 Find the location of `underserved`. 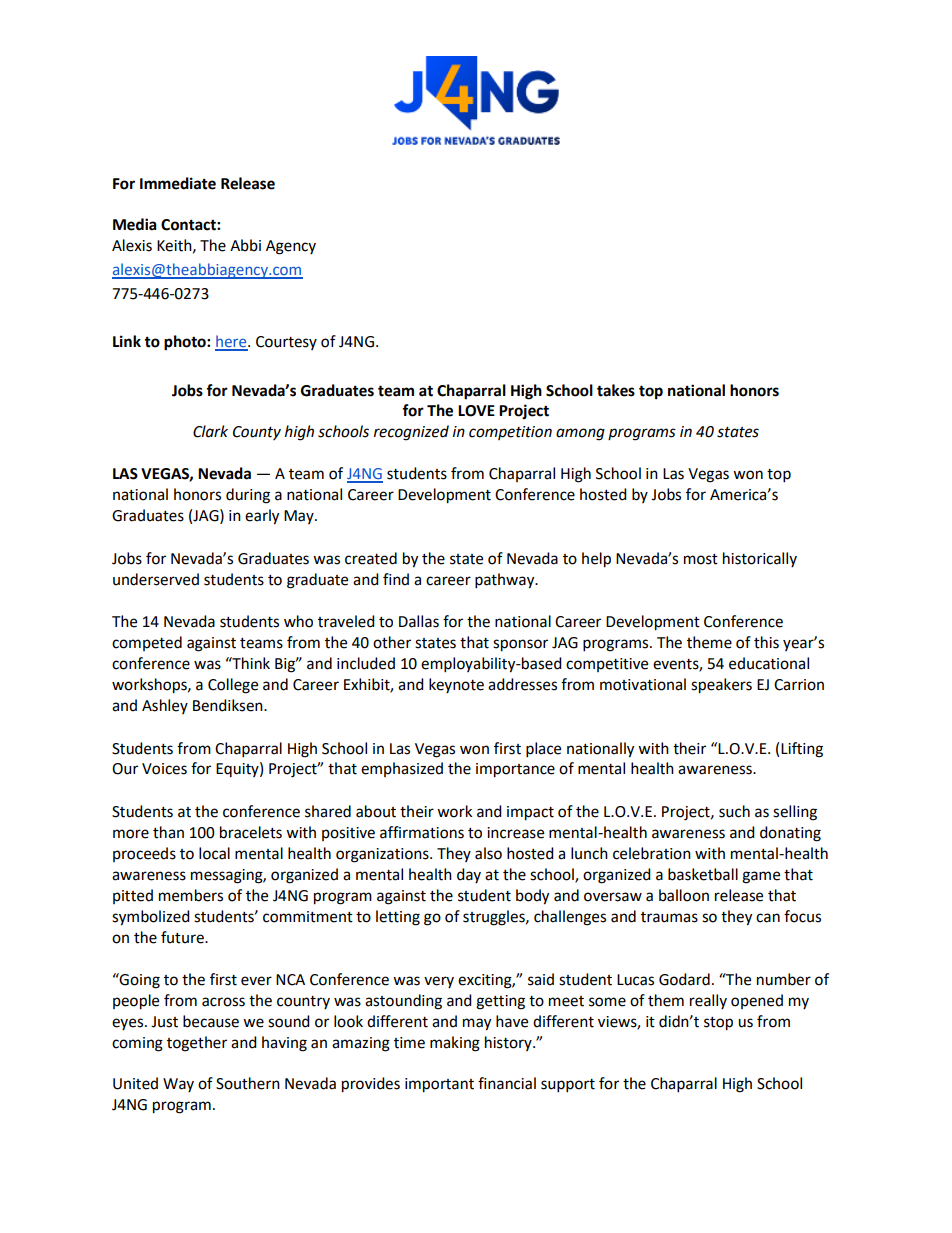

underserved is located at coordinates (156, 579).
